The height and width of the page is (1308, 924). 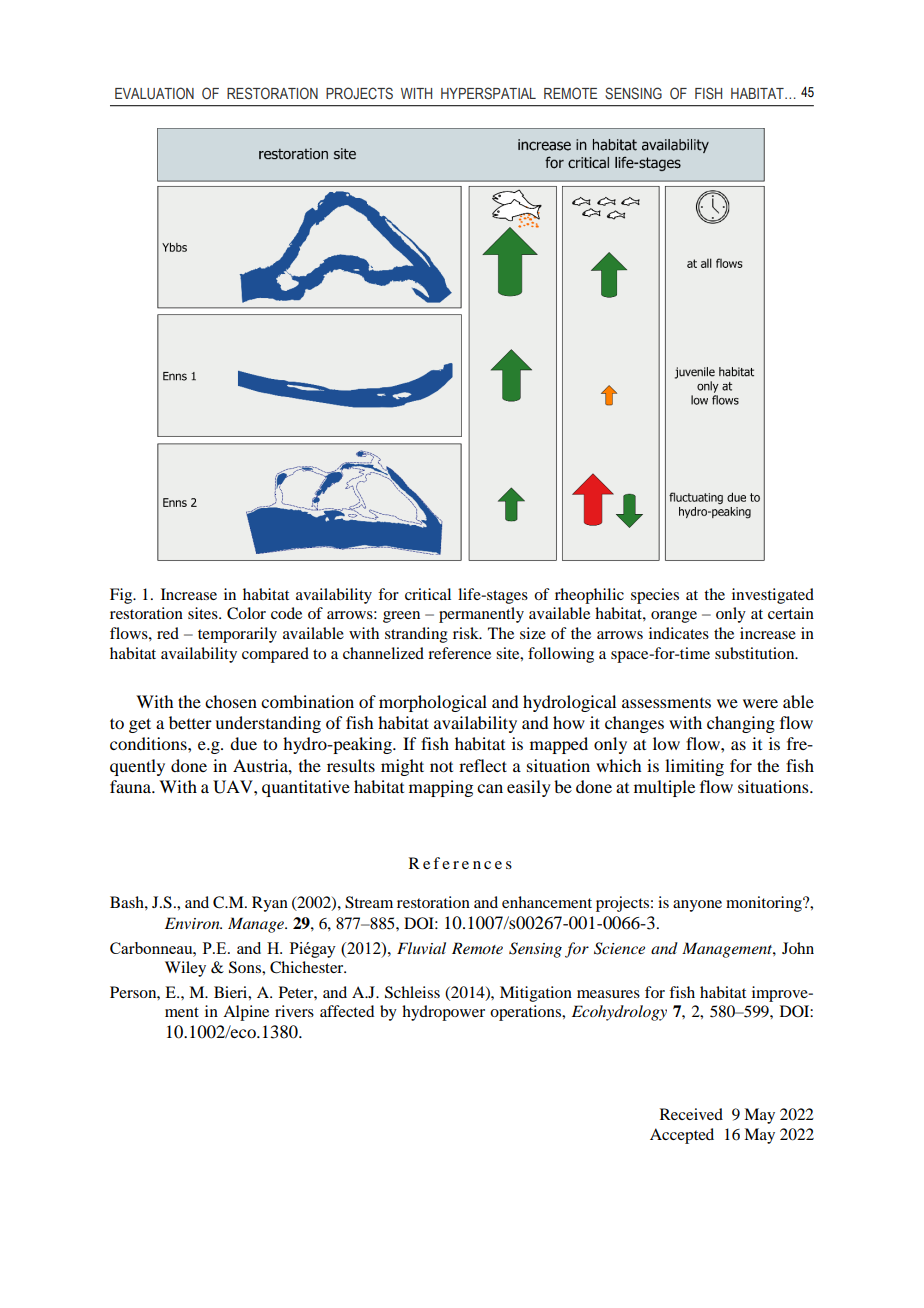 What do you see at coordinates (401, 617) in the page?
I see `green` at bounding box center [401, 617].
